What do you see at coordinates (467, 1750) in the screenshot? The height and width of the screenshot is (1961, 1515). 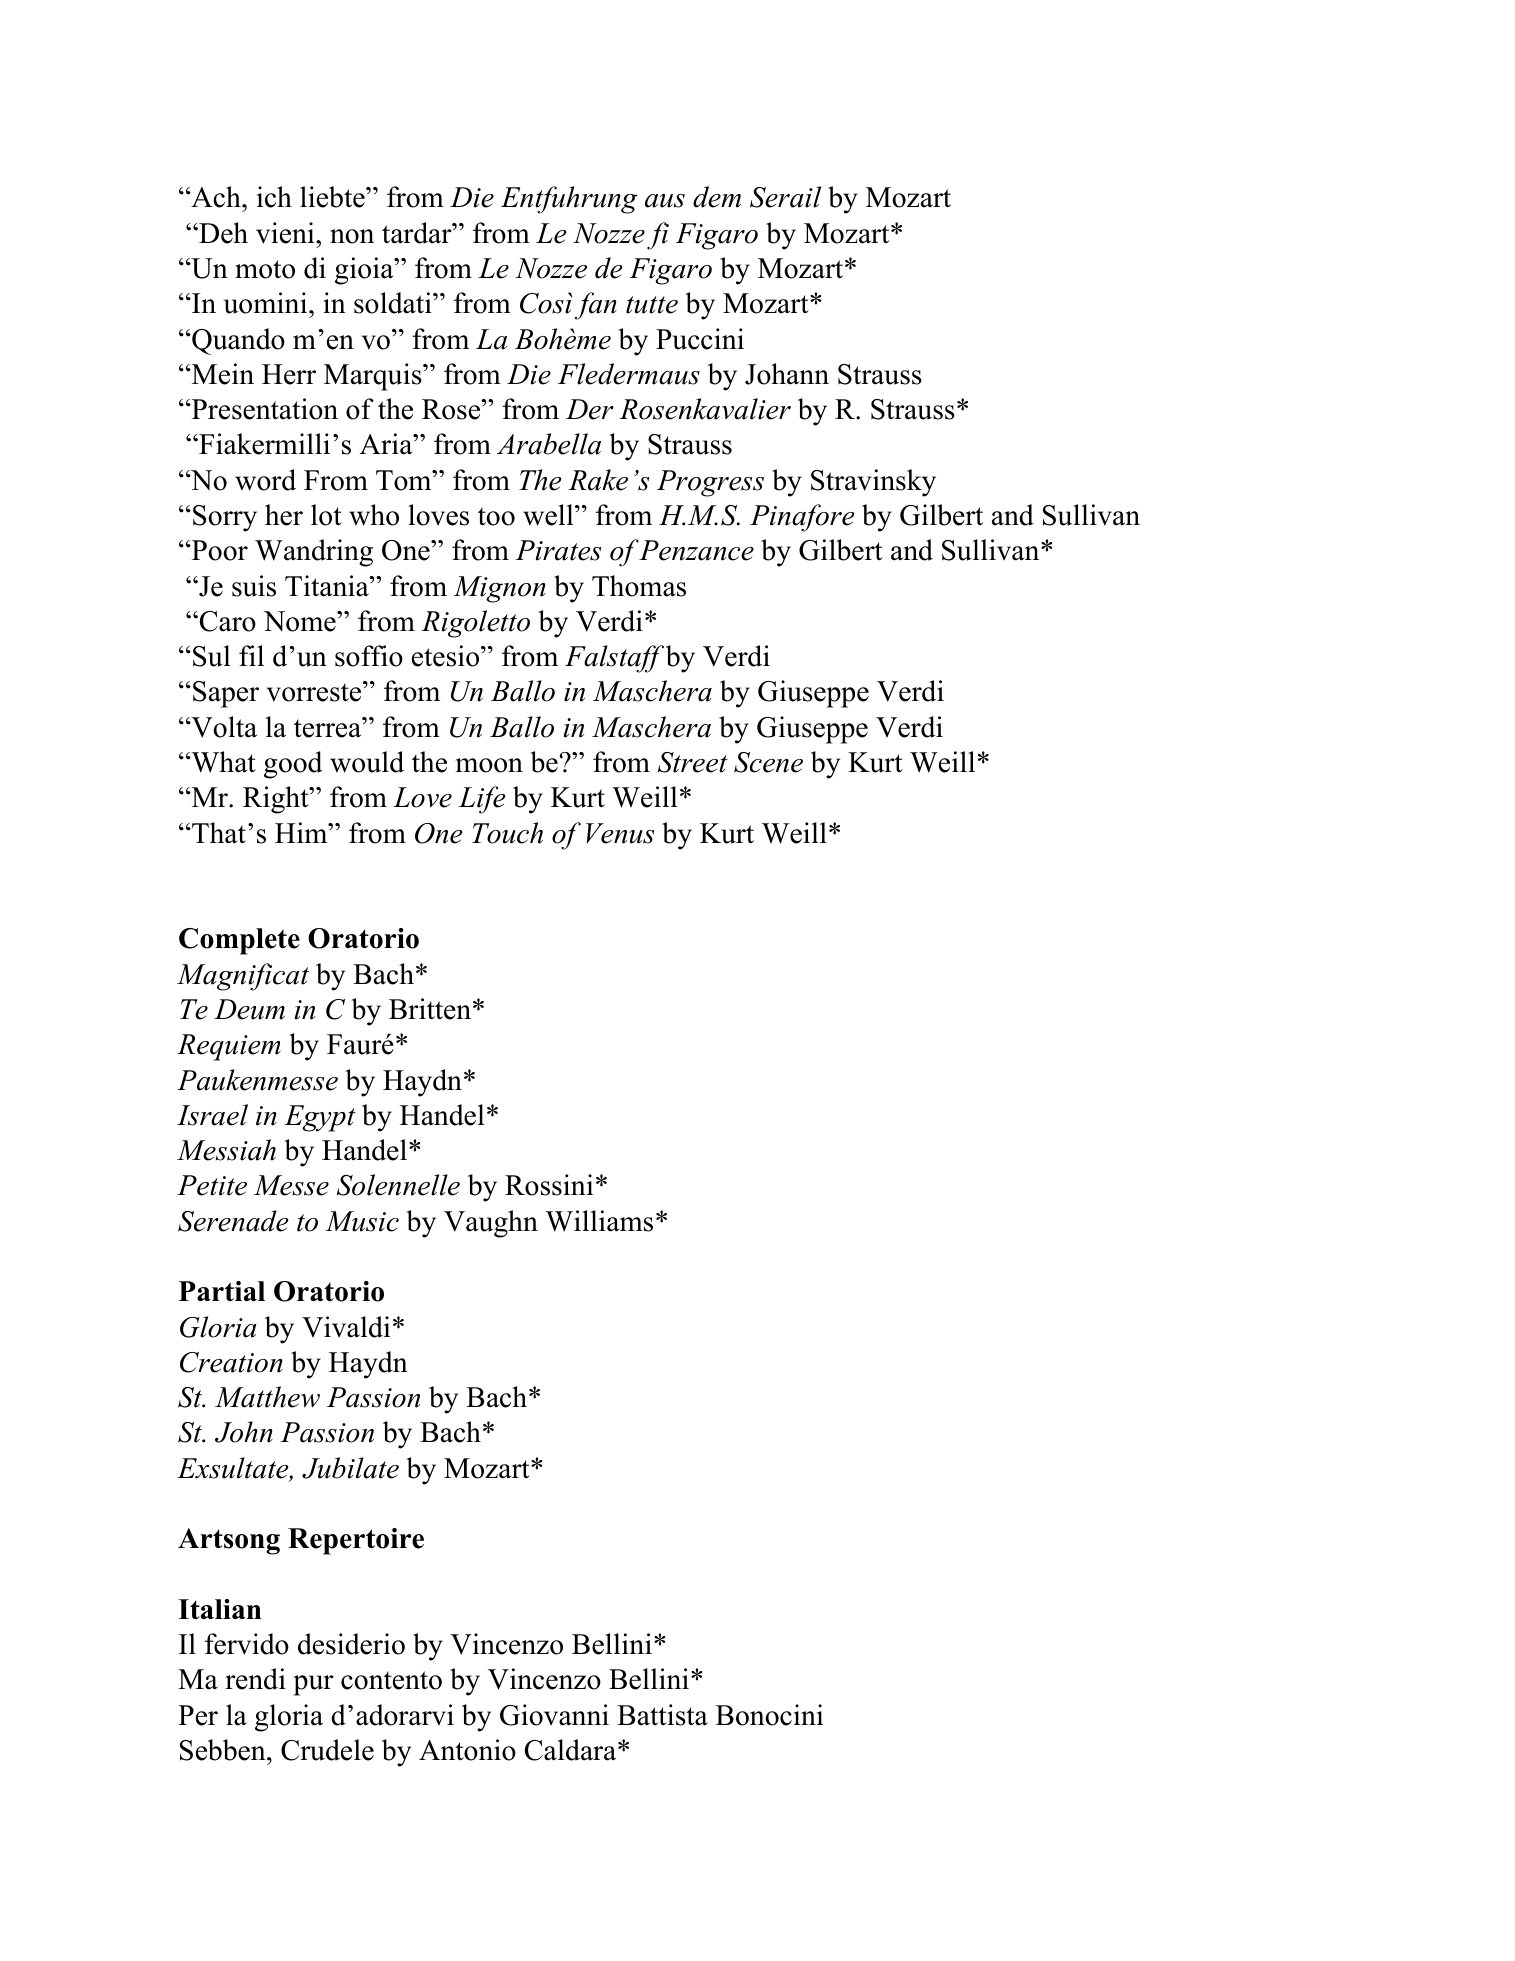 I see `Antonio` at bounding box center [467, 1750].
